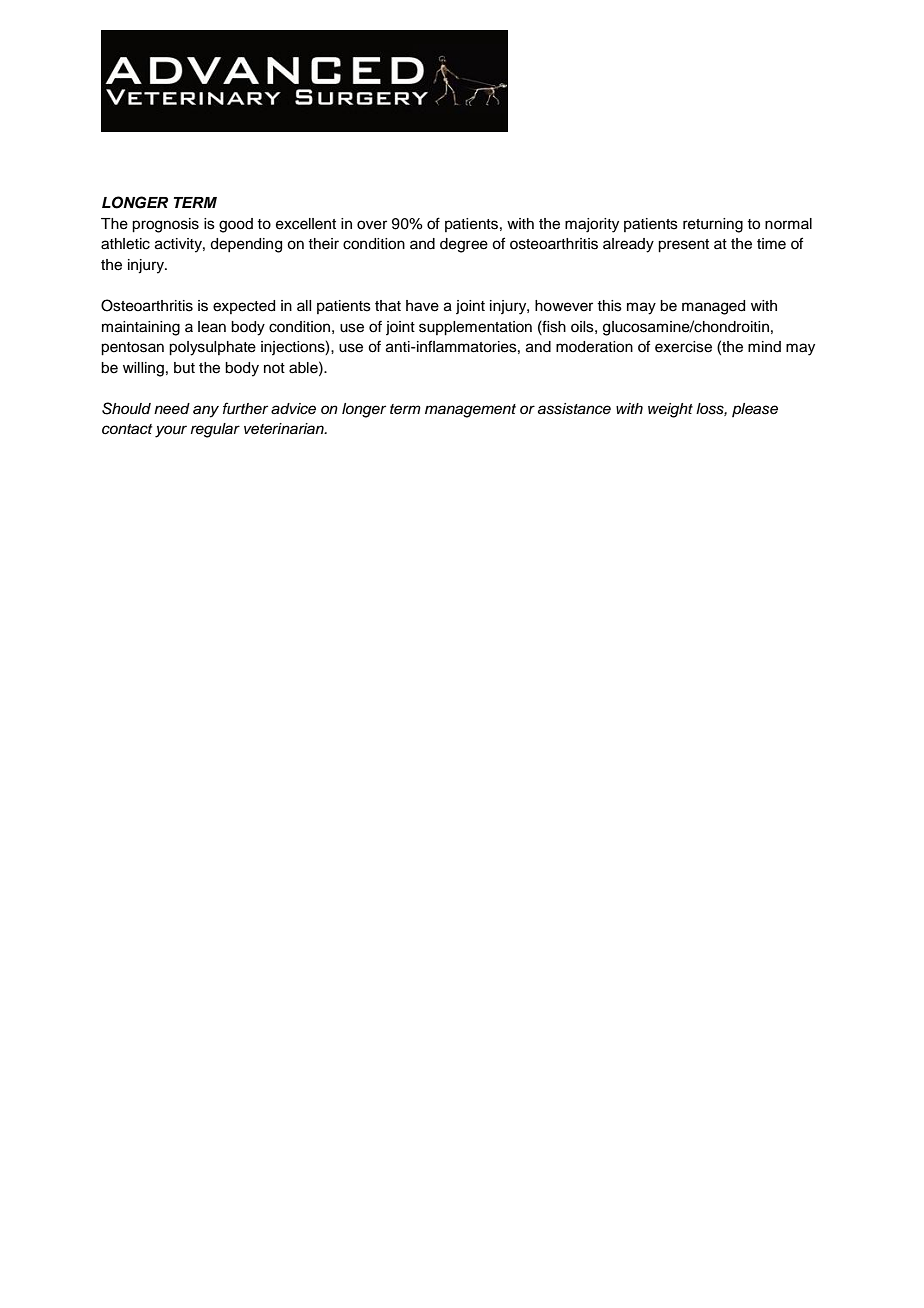 The height and width of the screenshot is (1308, 924). Describe the element at coordinates (683, 347) in the screenshot. I see `exercise` at that location.
